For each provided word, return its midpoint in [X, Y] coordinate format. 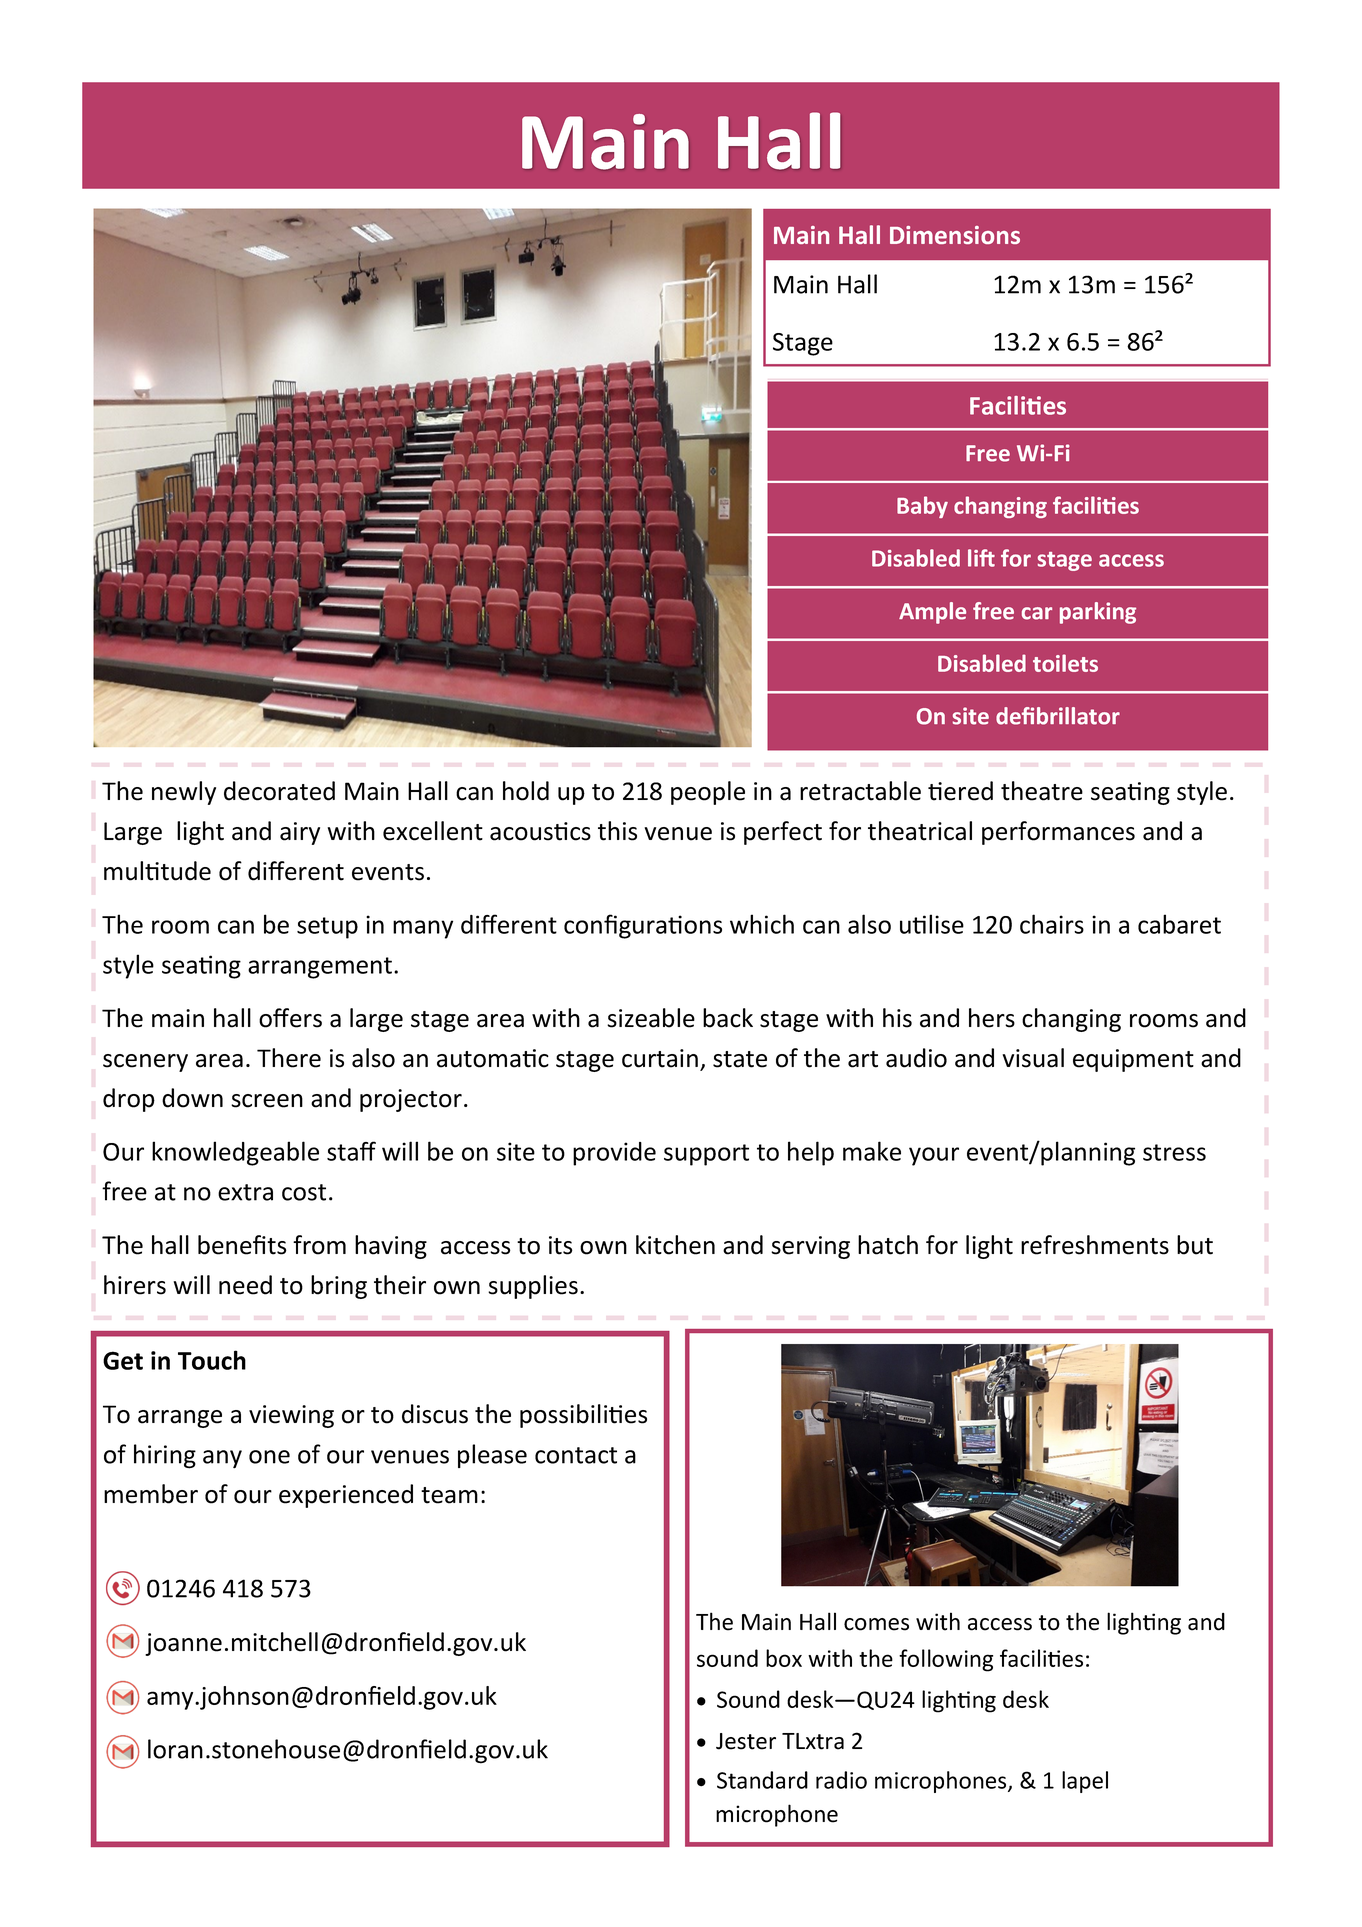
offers [290, 1018]
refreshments [1095, 1245]
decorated [279, 791]
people [708, 793]
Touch [212, 1360]
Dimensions [955, 235]
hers [992, 1018]
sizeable [651, 1018]
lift [981, 558]
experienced [346, 1496]
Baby [922, 507]
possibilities [583, 1416]
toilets [1065, 663]
